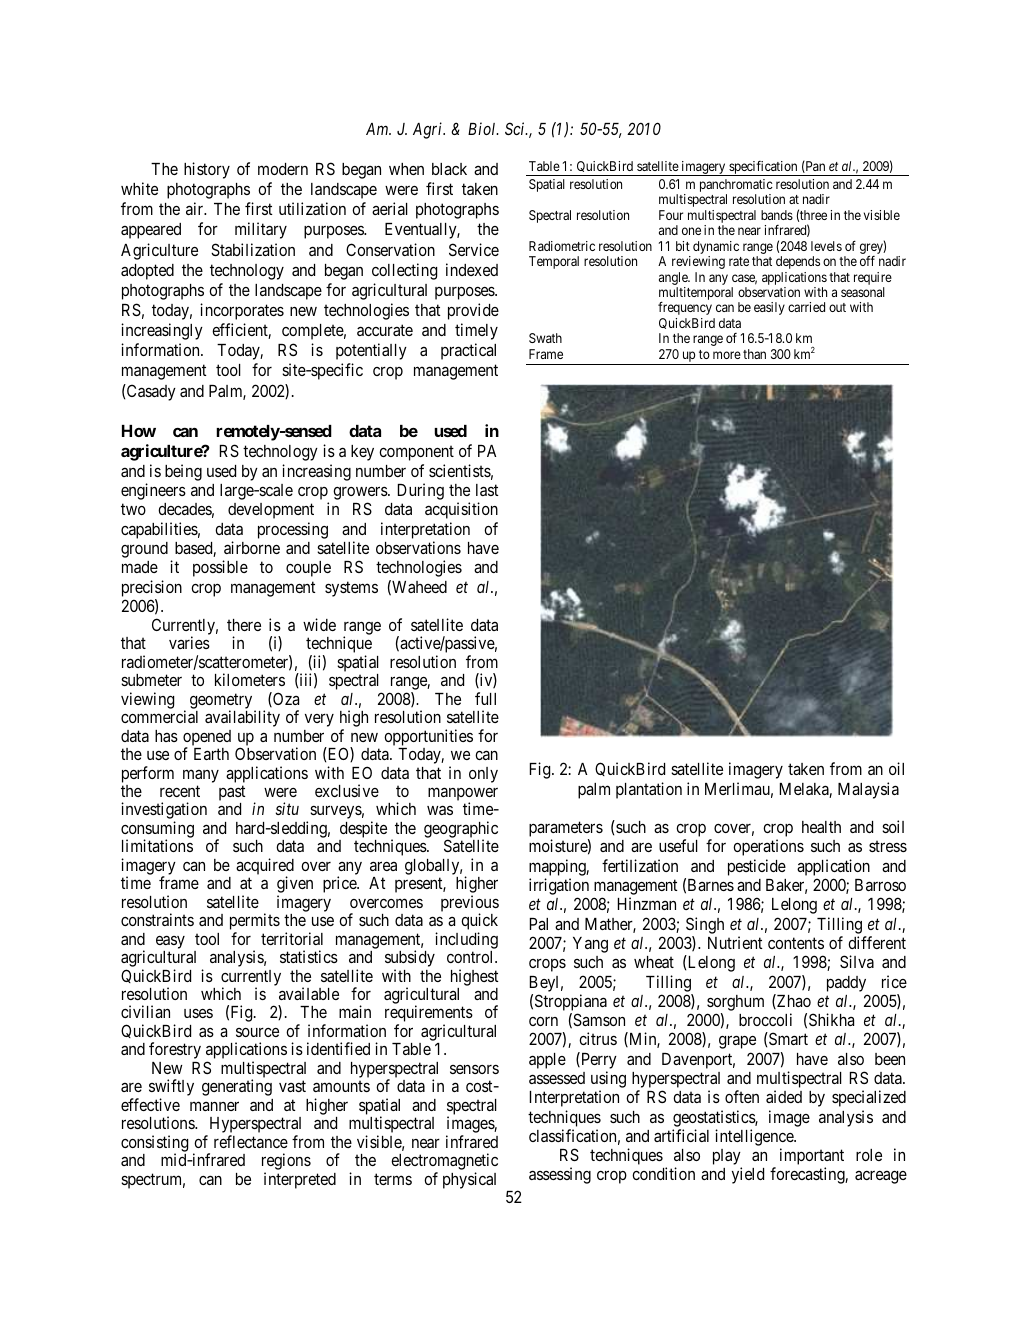 Image resolution: width=1027 pixels, height=1329 pixels. Describe the element at coordinates (183, 472) in the image. I see `being` at that location.
